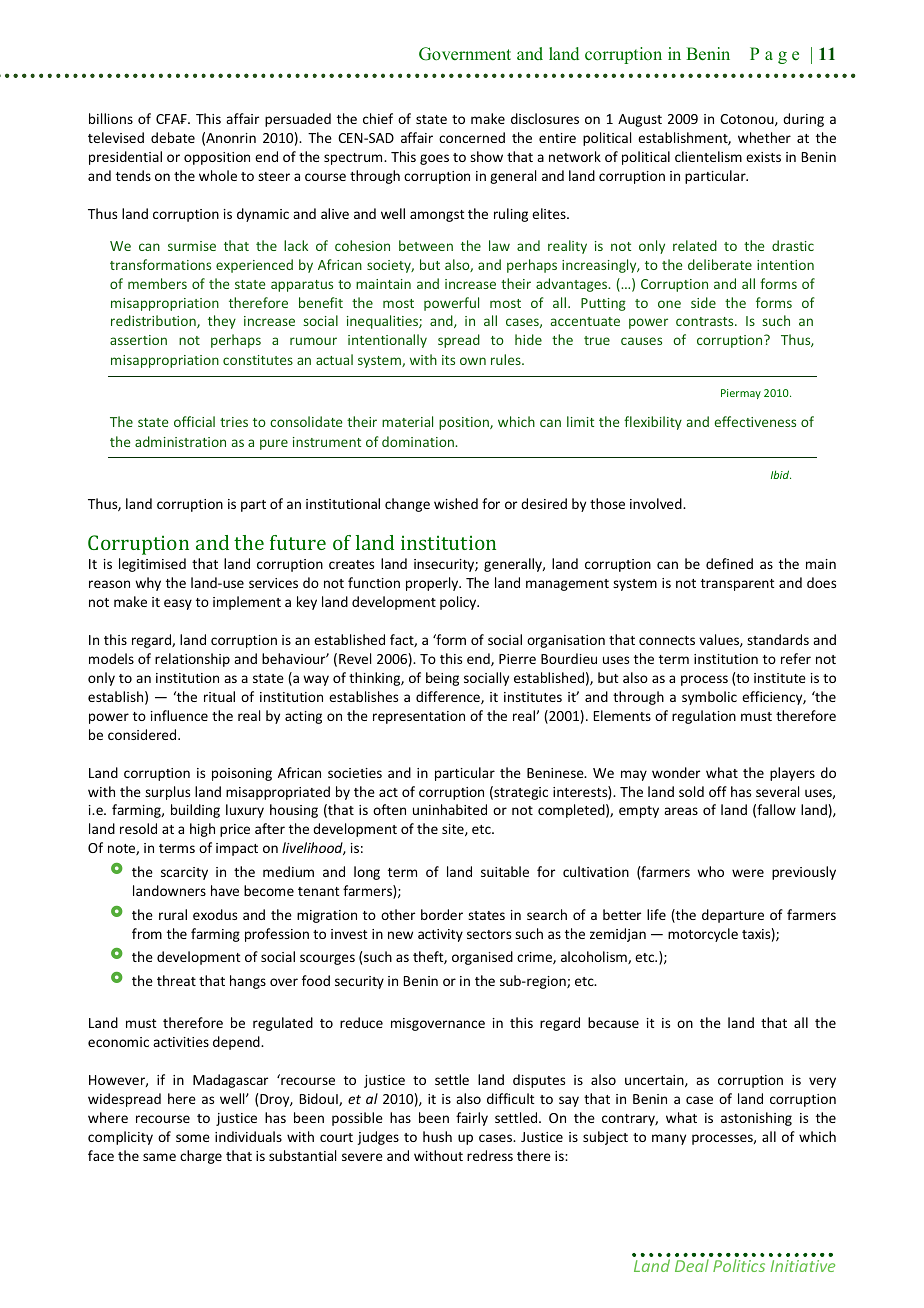  What do you see at coordinates (173, 137) in the image?
I see `debate` at bounding box center [173, 137].
